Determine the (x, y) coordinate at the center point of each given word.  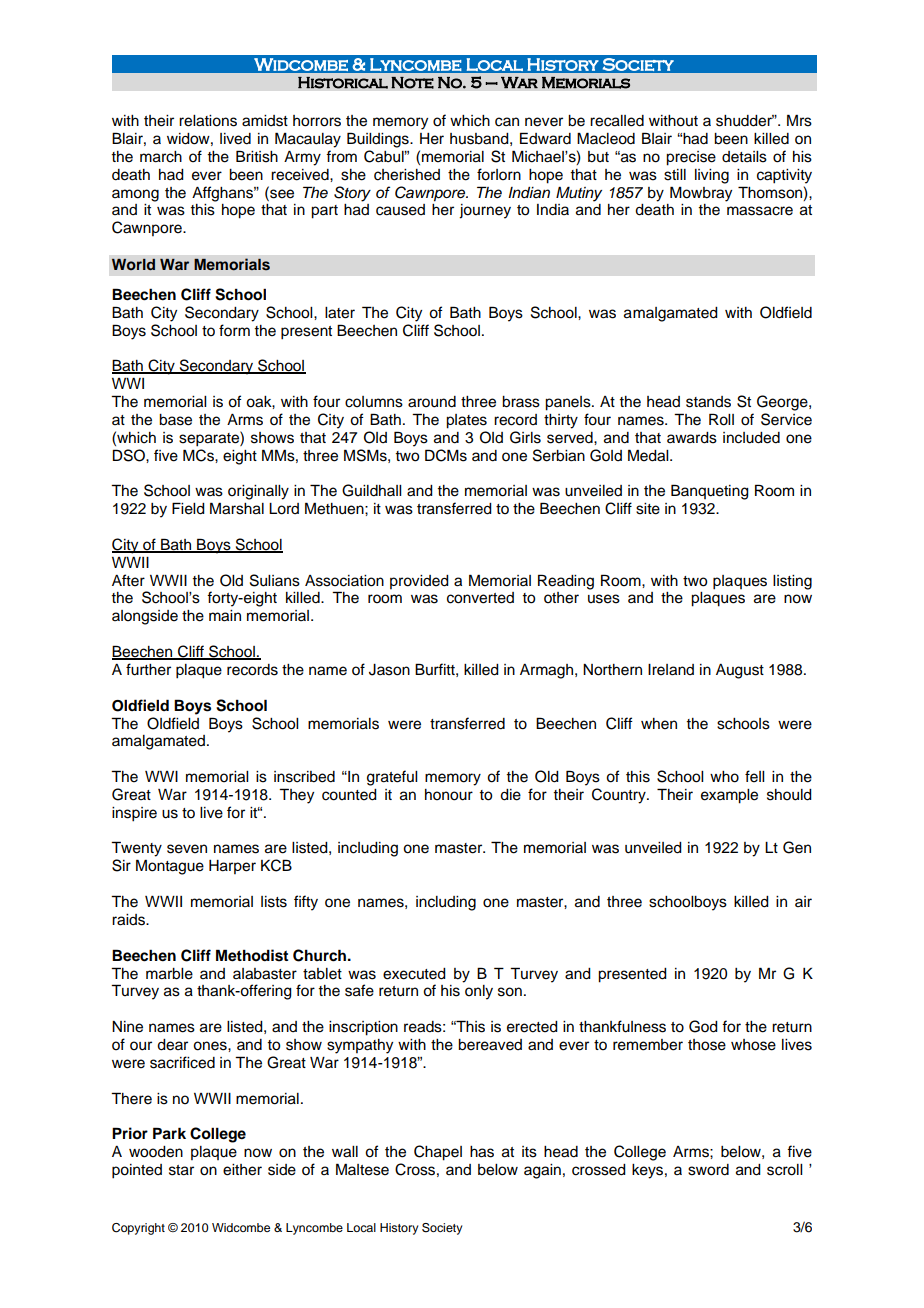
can (507, 122)
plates (466, 421)
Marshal (237, 508)
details (744, 157)
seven (187, 849)
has (482, 1152)
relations (208, 121)
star (181, 1170)
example (729, 796)
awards (692, 438)
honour (449, 795)
